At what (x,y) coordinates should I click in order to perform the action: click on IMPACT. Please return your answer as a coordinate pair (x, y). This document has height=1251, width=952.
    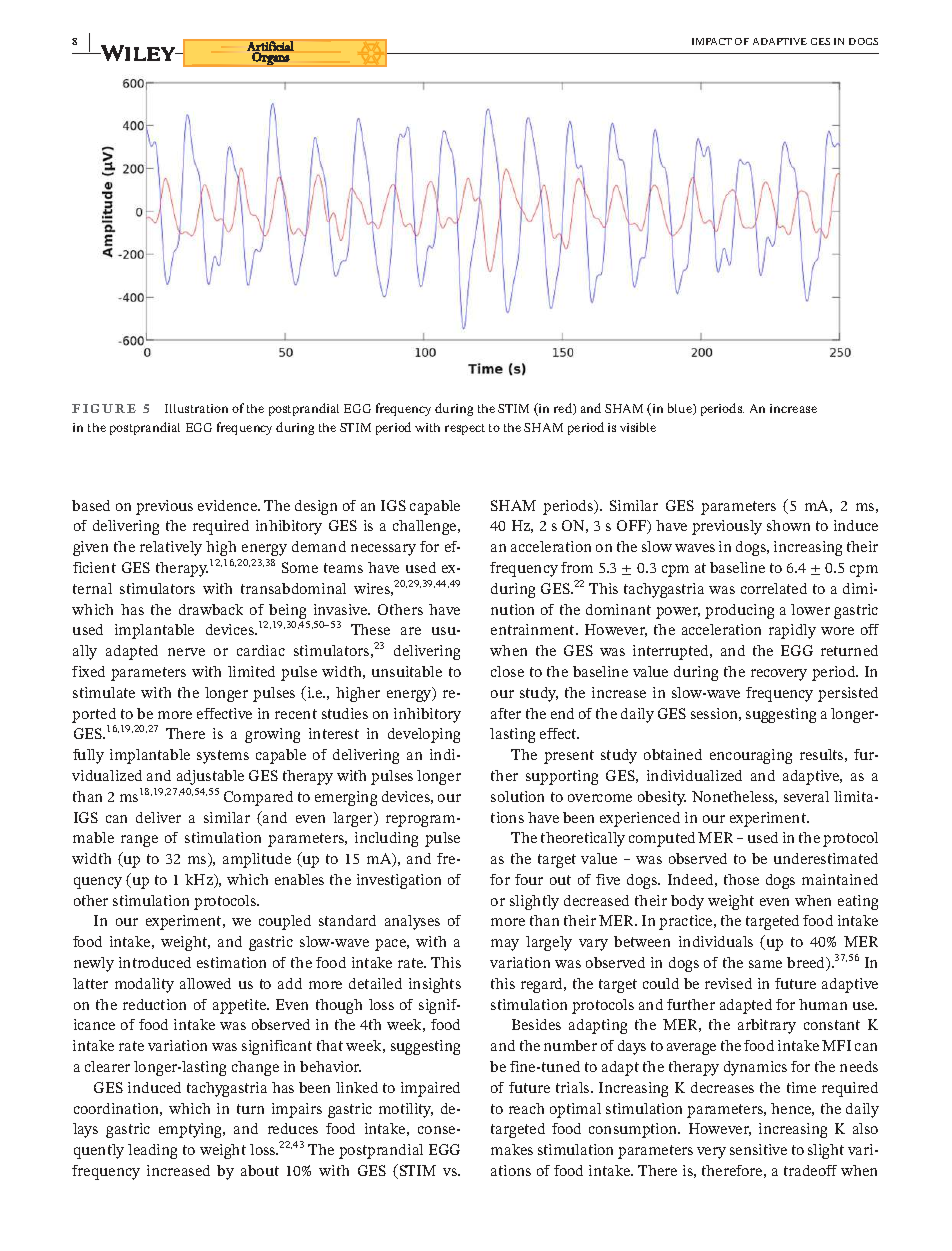
    Looking at the image, I should click on (712, 41).
